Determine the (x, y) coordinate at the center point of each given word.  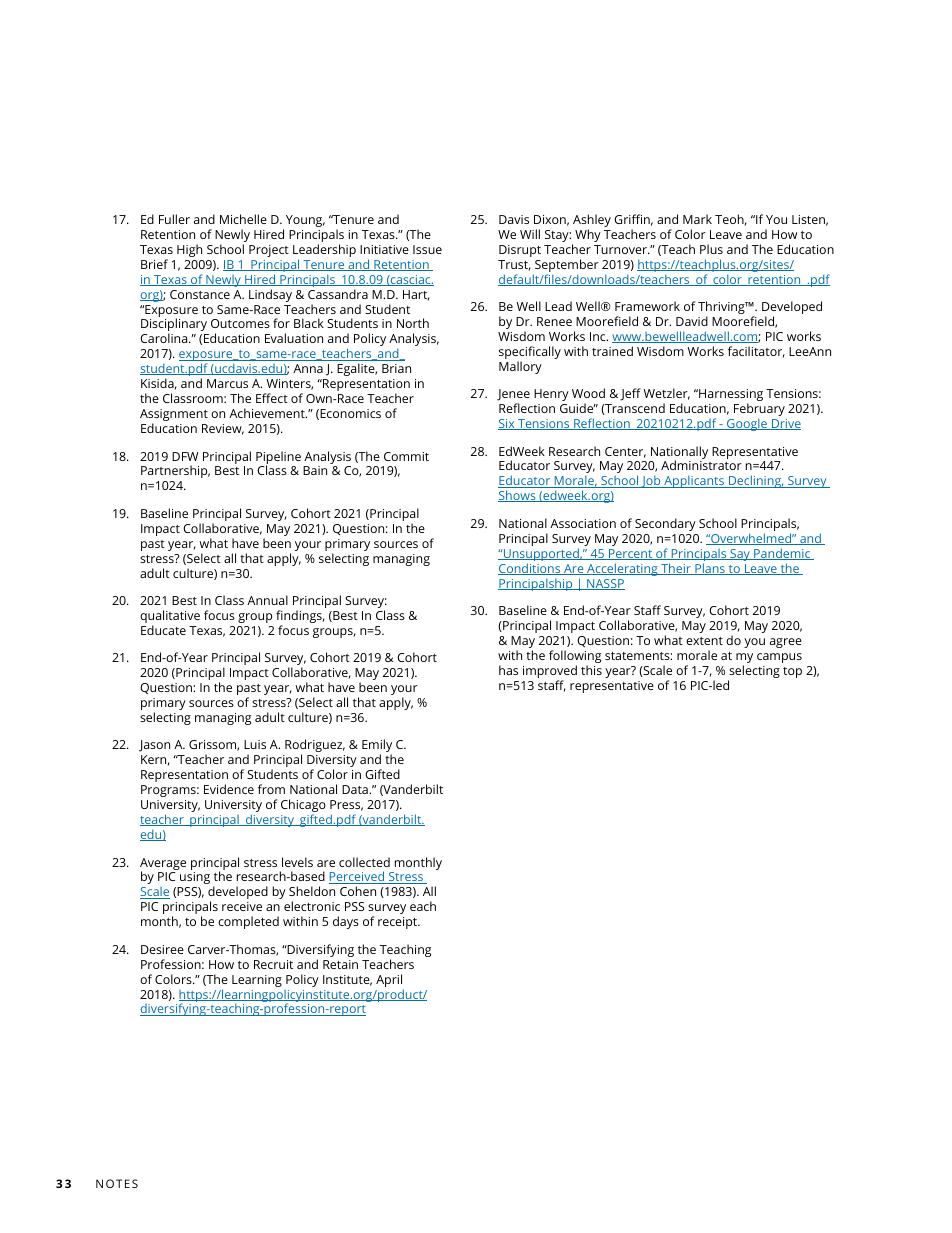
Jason (154, 746)
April (390, 982)
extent (704, 641)
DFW (185, 456)
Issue (427, 249)
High (189, 250)
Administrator (701, 465)
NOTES (117, 1183)
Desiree (162, 949)
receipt (399, 923)
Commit (406, 456)
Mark (697, 219)
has (508, 670)
